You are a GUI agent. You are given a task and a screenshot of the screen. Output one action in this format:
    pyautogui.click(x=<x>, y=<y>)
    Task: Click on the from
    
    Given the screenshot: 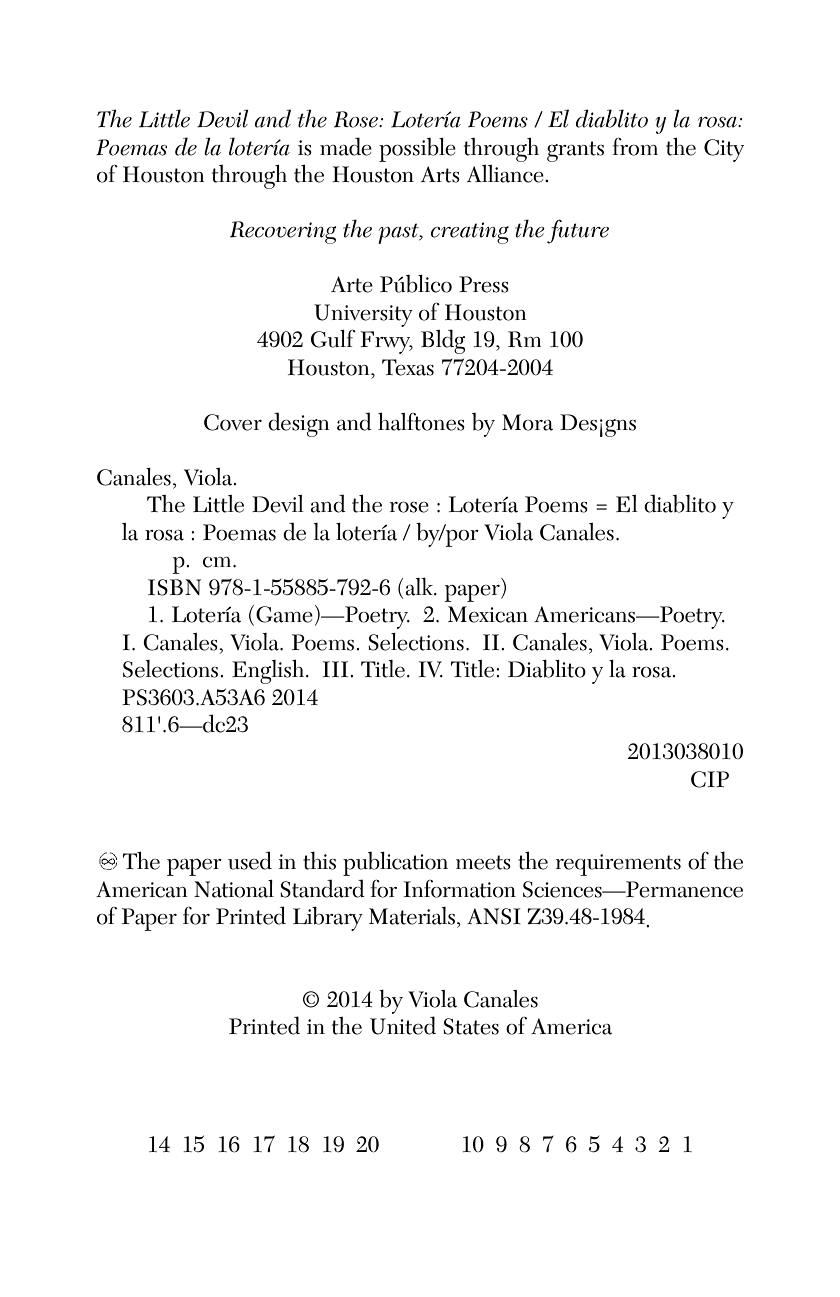 What is the action you would take?
    pyautogui.click(x=635, y=146)
